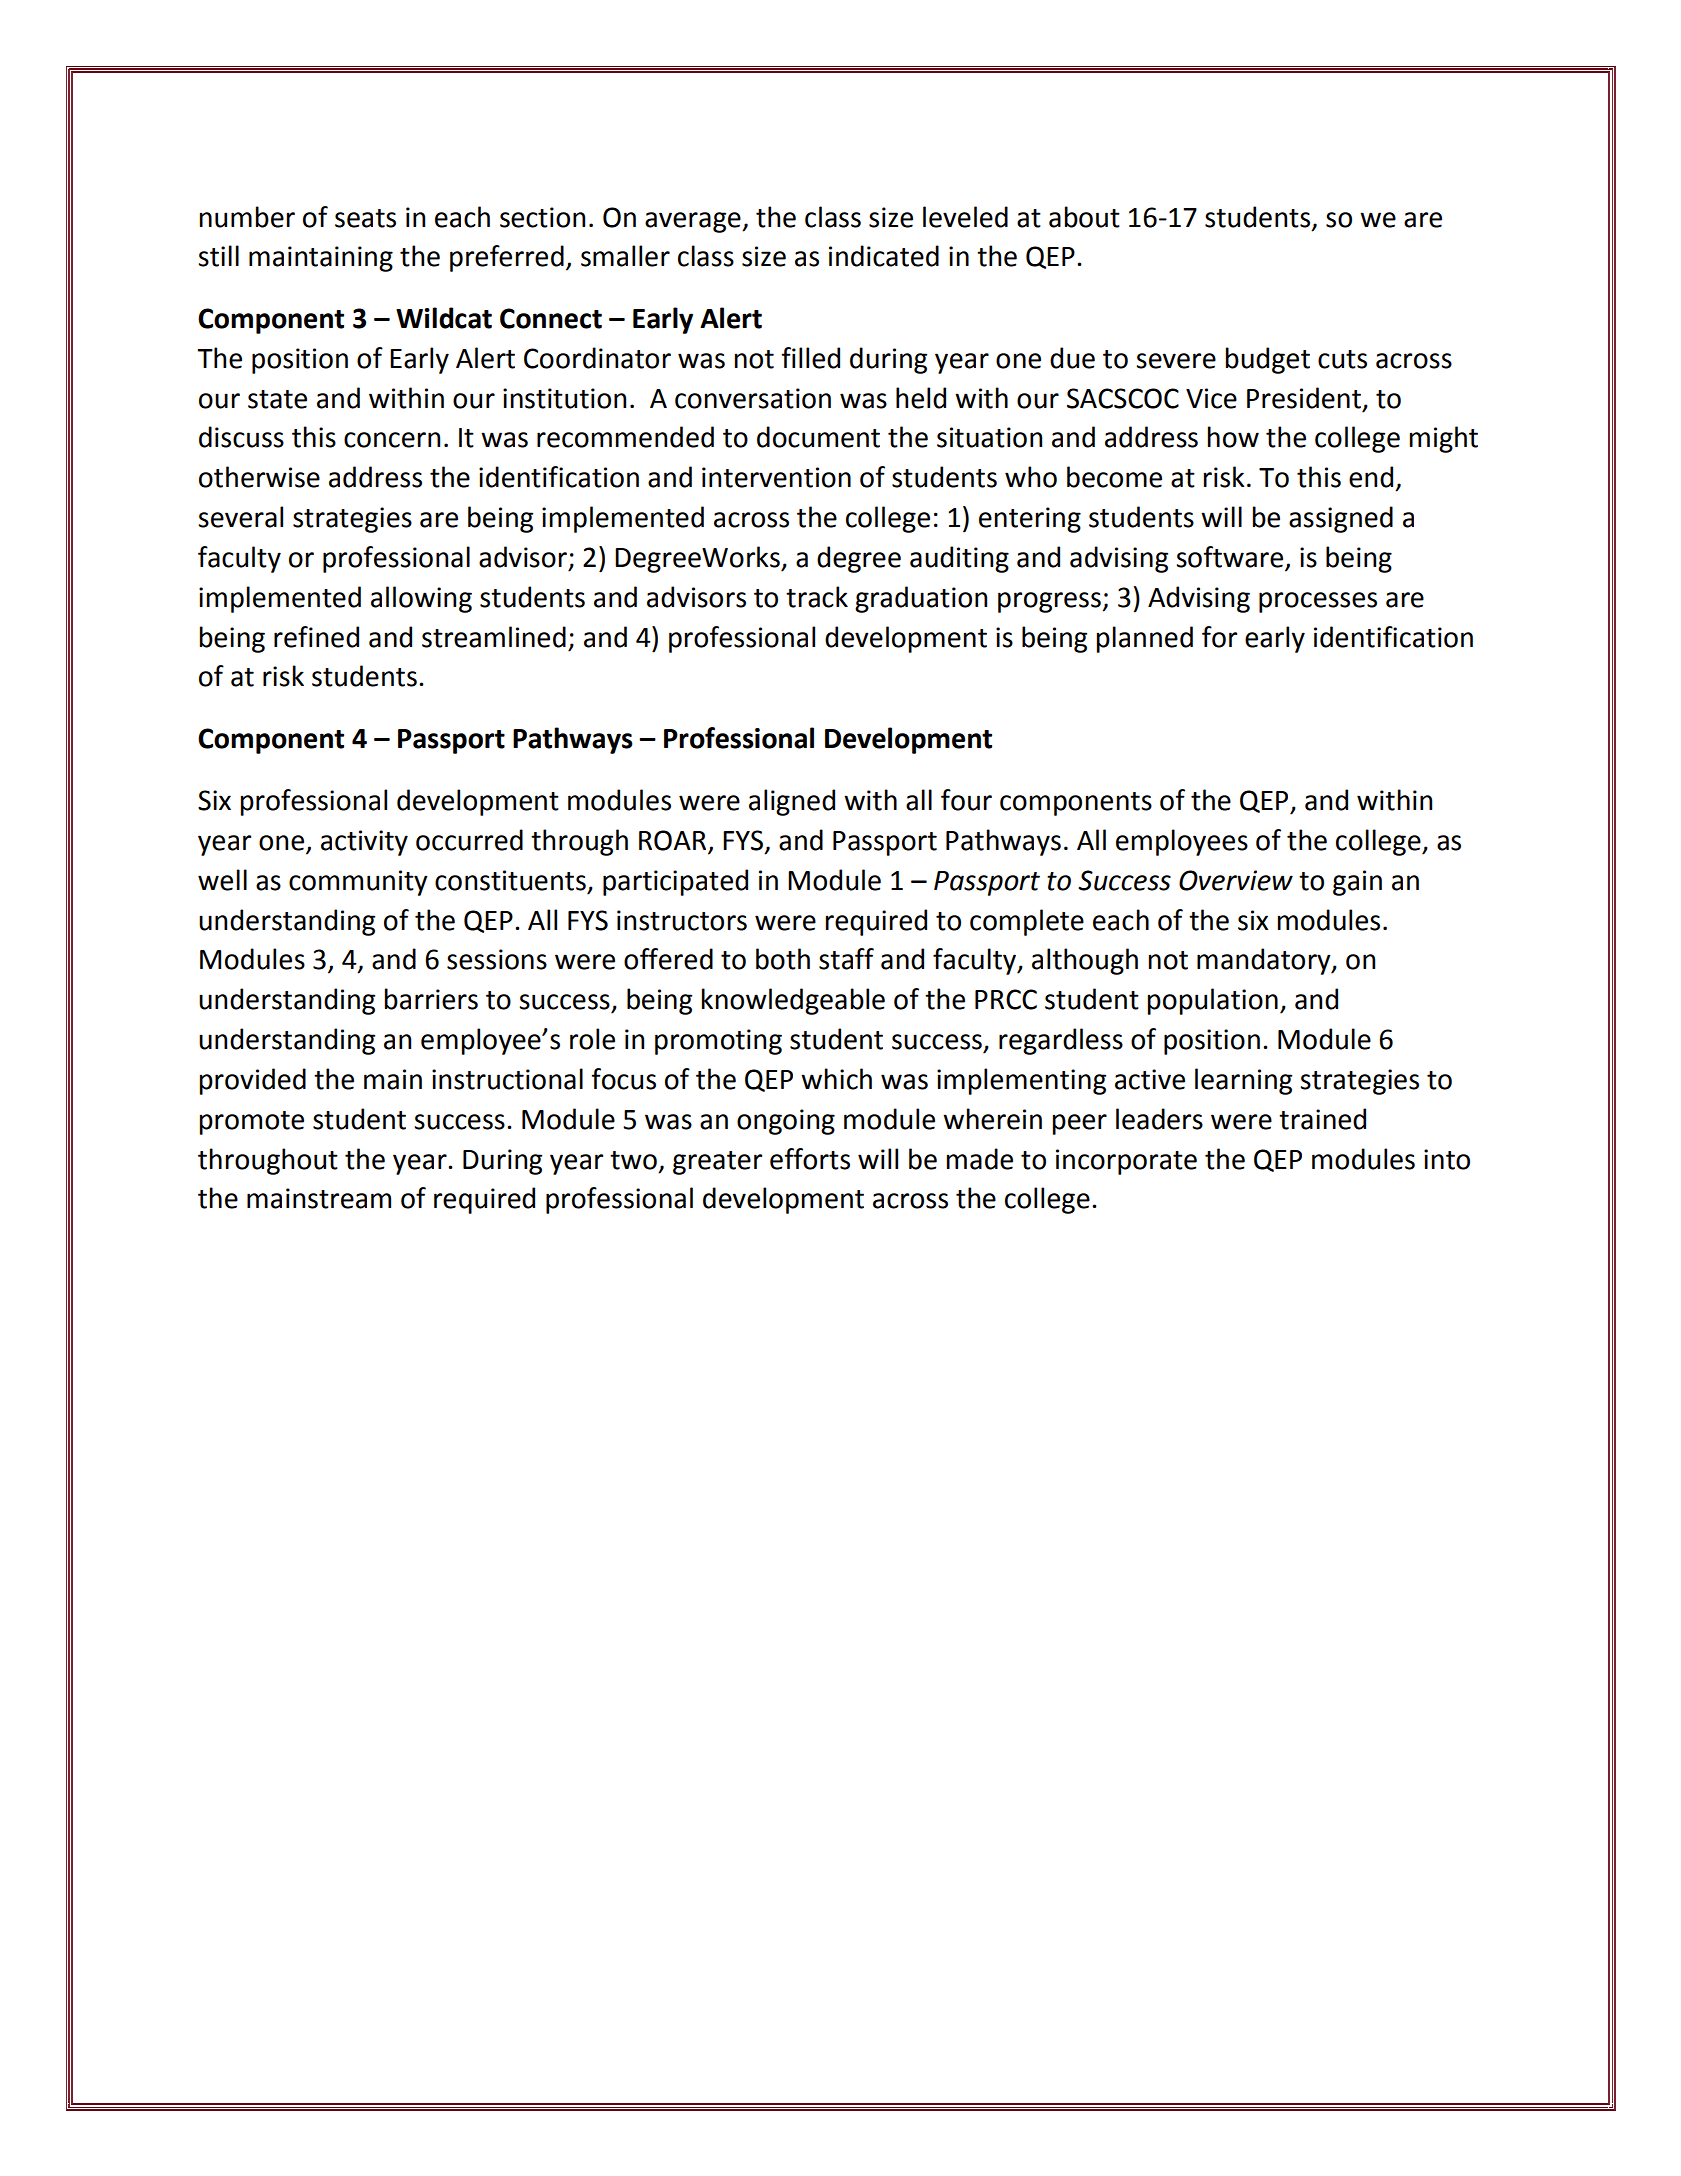 The width and height of the document is (1681, 2176). What do you see at coordinates (252, 1123) in the document?
I see `promote` at bounding box center [252, 1123].
